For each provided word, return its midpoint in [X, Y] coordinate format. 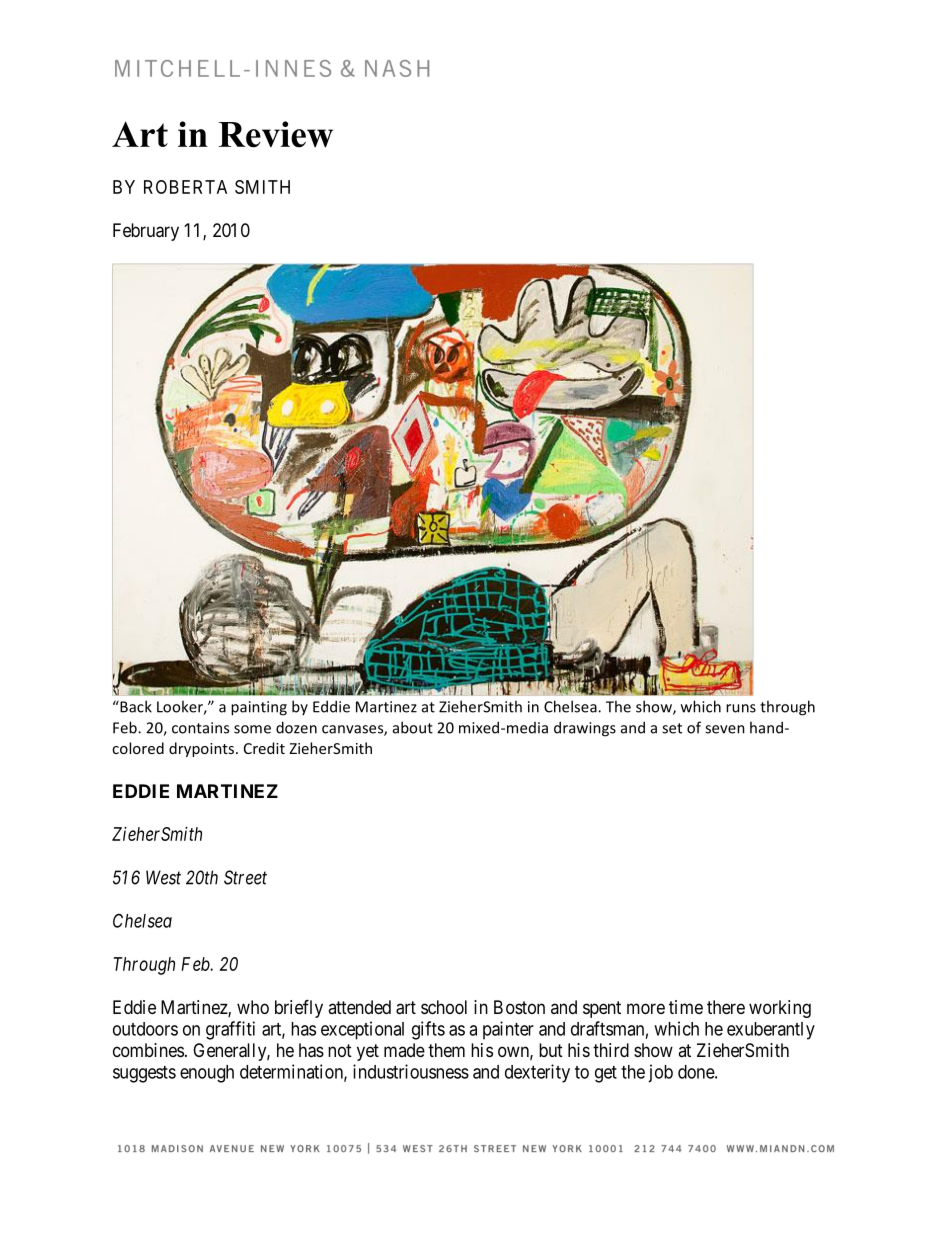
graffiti [230, 1030]
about [413, 727]
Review [275, 134]
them [446, 1050]
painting [259, 708]
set [672, 728]
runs [741, 708]
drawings [585, 729]
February [146, 232]
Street [245, 877]
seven [725, 729]
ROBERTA [185, 187]
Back [135, 706]
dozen [296, 727]
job [660, 1073]
